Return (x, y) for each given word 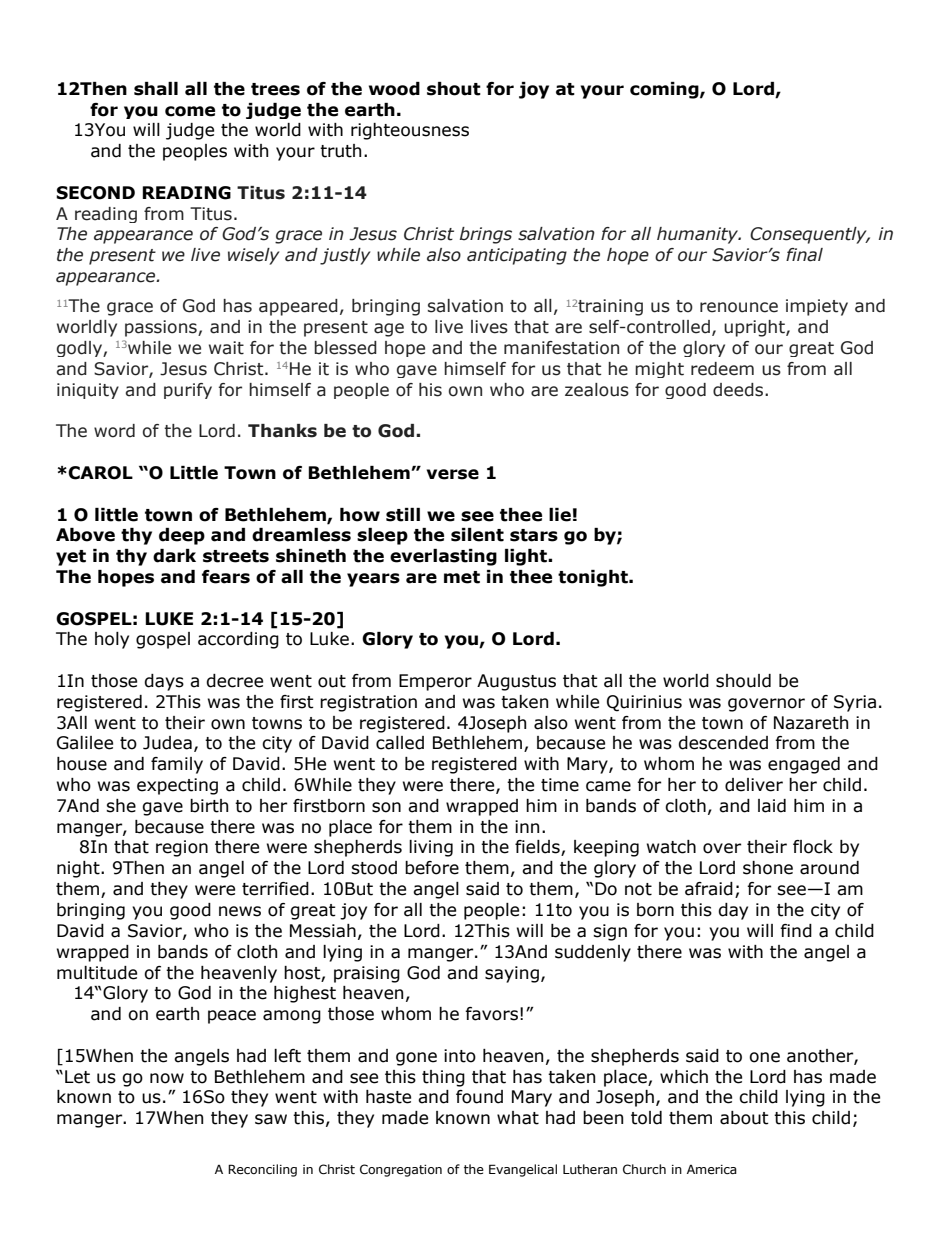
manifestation (561, 348)
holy (112, 640)
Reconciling (262, 1170)
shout (454, 89)
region (182, 848)
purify (188, 391)
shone (768, 868)
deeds (739, 390)
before (432, 868)
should (743, 681)
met (462, 577)
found (479, 1097)
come (190, 111)
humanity (699, 235)
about (744, 1118)
